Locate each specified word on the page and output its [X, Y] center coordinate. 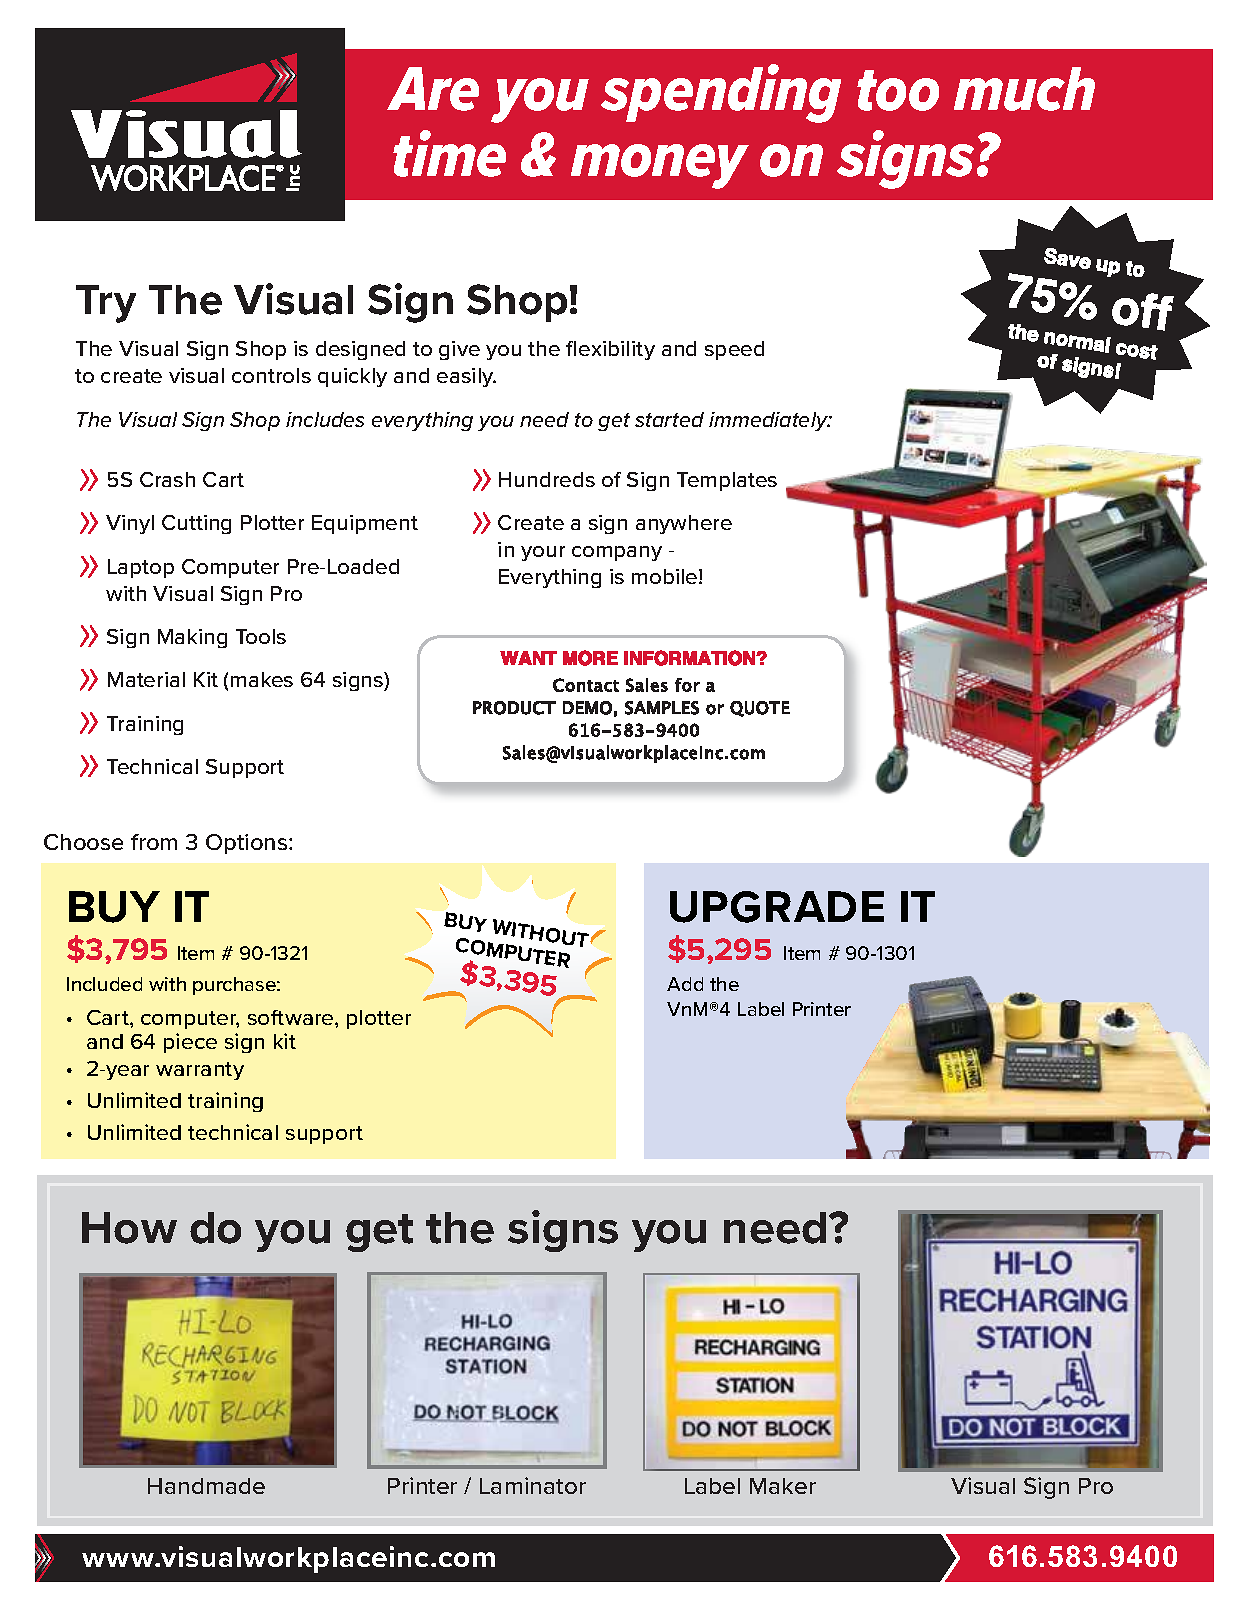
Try [106, 304]
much [1024, 89]
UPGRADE [777, 907]
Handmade [206, 1486]
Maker [783, 1486]
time [449, 153]
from [154, 842]
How [129, 1228]
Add [685, 984]
